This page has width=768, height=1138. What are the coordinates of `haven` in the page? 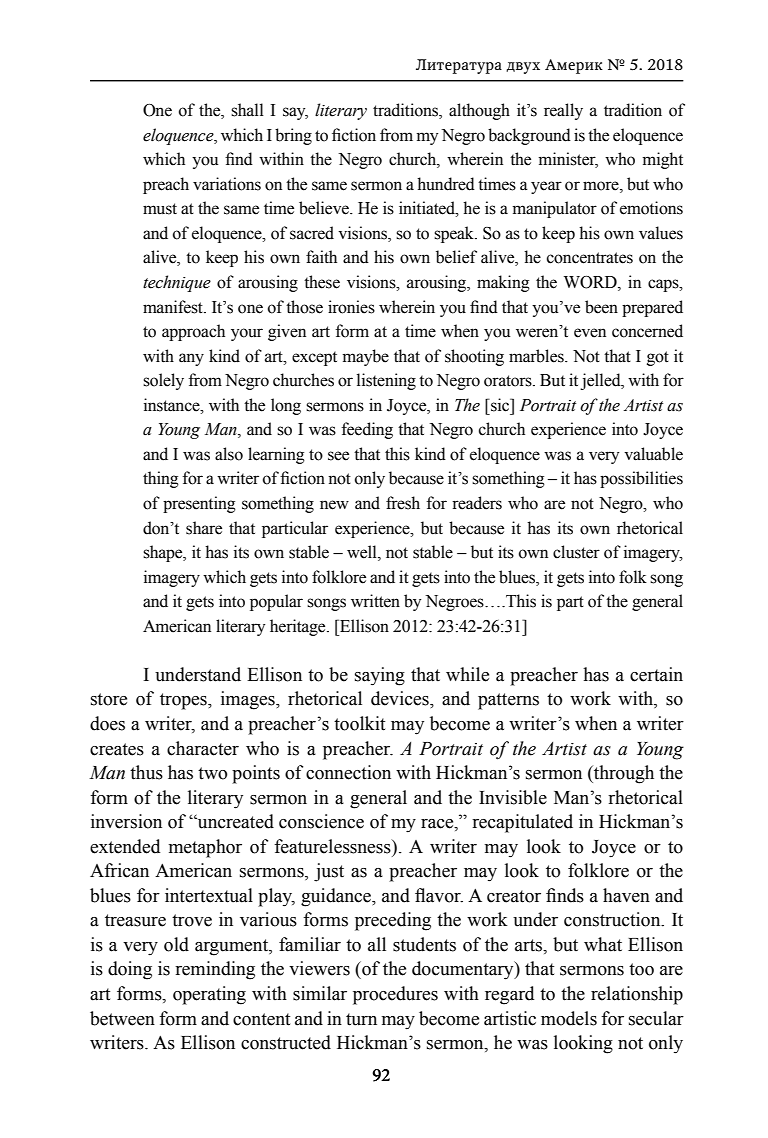 It's located at (626, 895).
